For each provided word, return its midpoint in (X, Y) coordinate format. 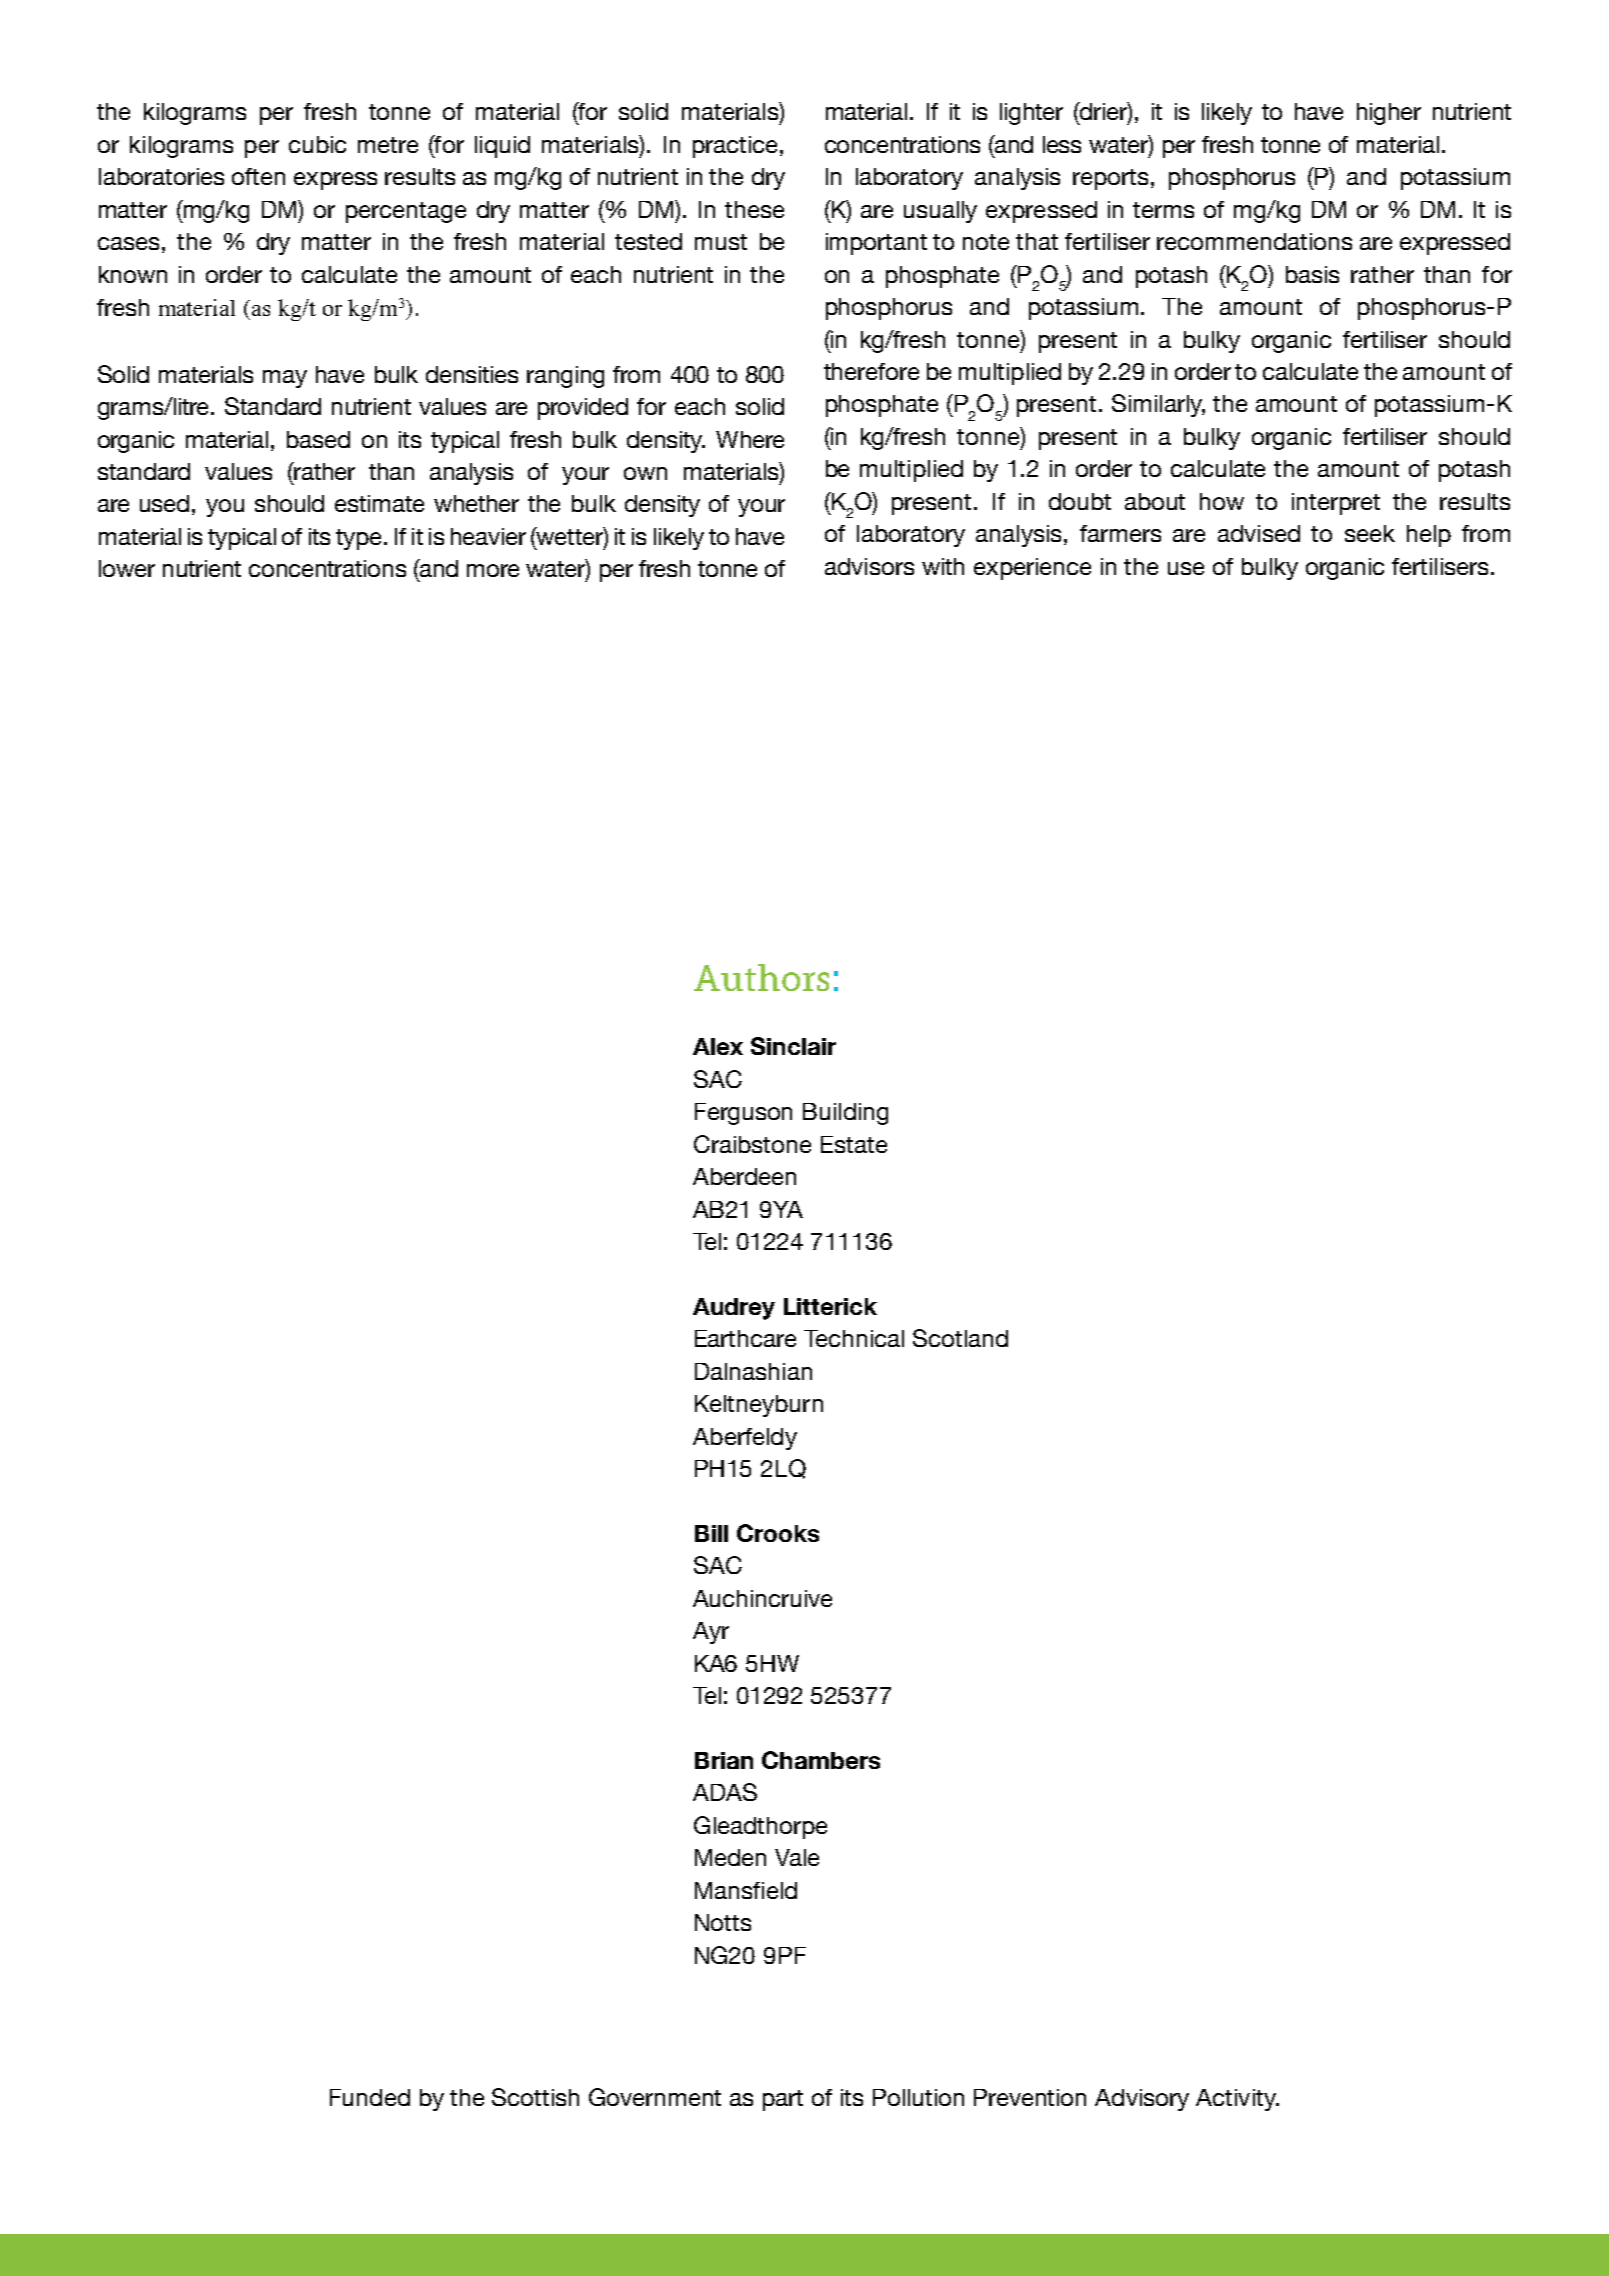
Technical (854, 1338)
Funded (370, 2097)
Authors (761, 977)
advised (1259, 533)
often (258, 176)
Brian (724, 1760)
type (358, 539)
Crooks (778, 1533)
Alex (718, 1046)
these (754, 209)
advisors (869, 566)
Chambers (821, 1760)
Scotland (960, 1338)
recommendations (1254, 241)
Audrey (734, 1309)
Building (845, 1114)
